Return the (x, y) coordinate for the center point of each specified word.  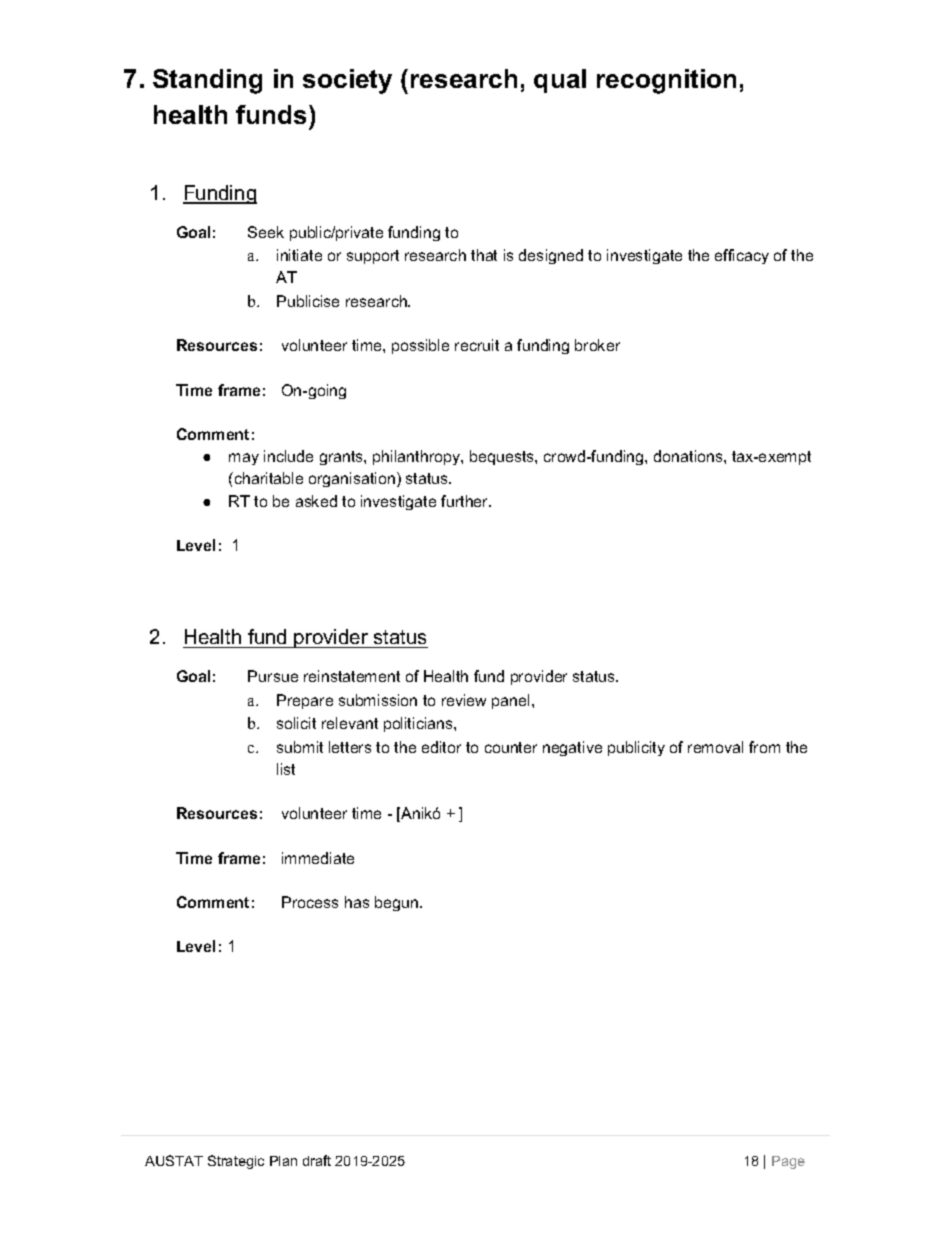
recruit (477, 345)
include (288, 456)
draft (317, 1160)
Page (788, 1162)
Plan (283, 1161)
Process (310, 902)
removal (715, 747)
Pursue (273, 676)
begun (398, 903)
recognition (666, 81)
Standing (207, 81)
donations (689, 456)
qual (560, 81)
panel (512, 701)
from (764, 747)
